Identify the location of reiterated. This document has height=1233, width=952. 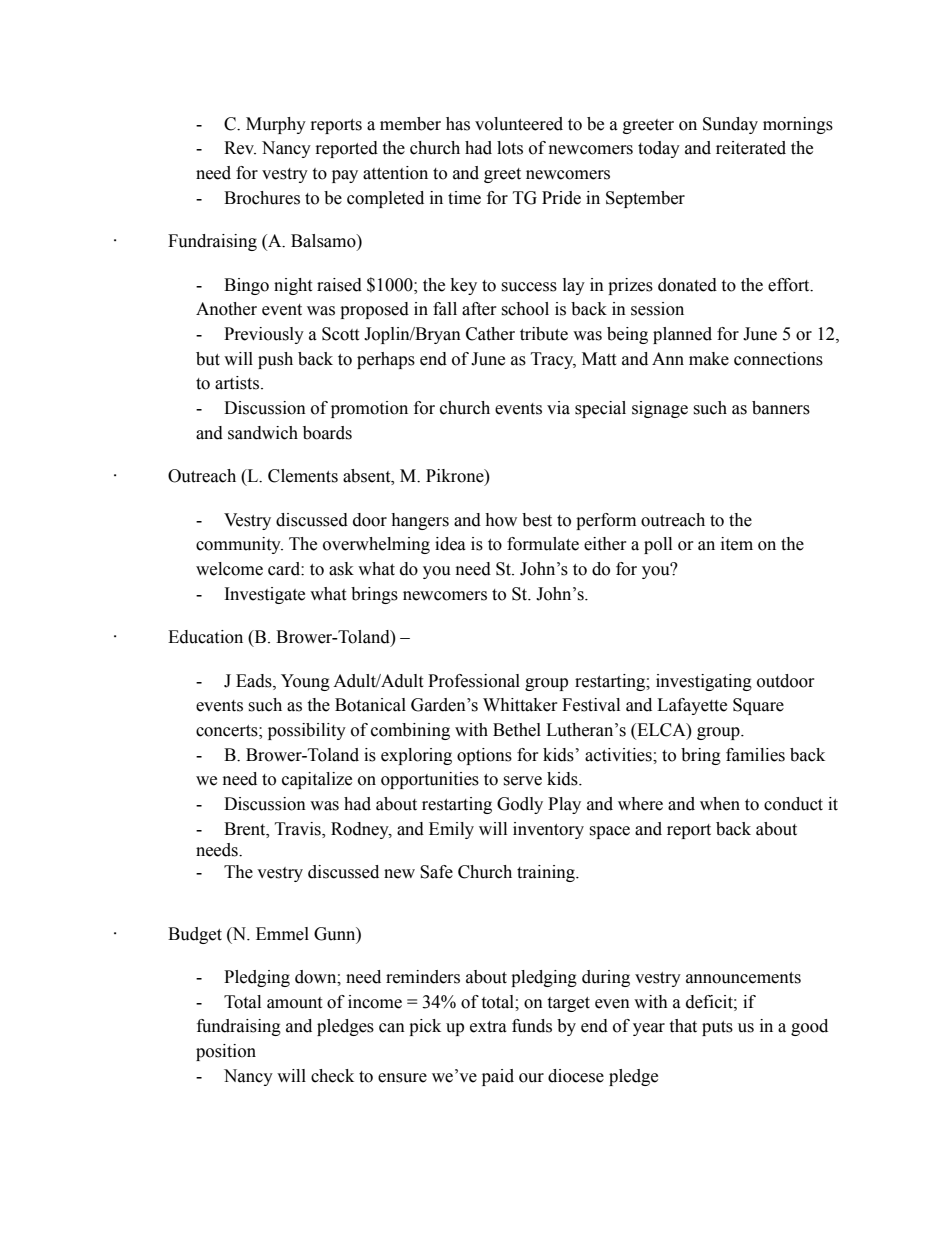
(751, 148).
